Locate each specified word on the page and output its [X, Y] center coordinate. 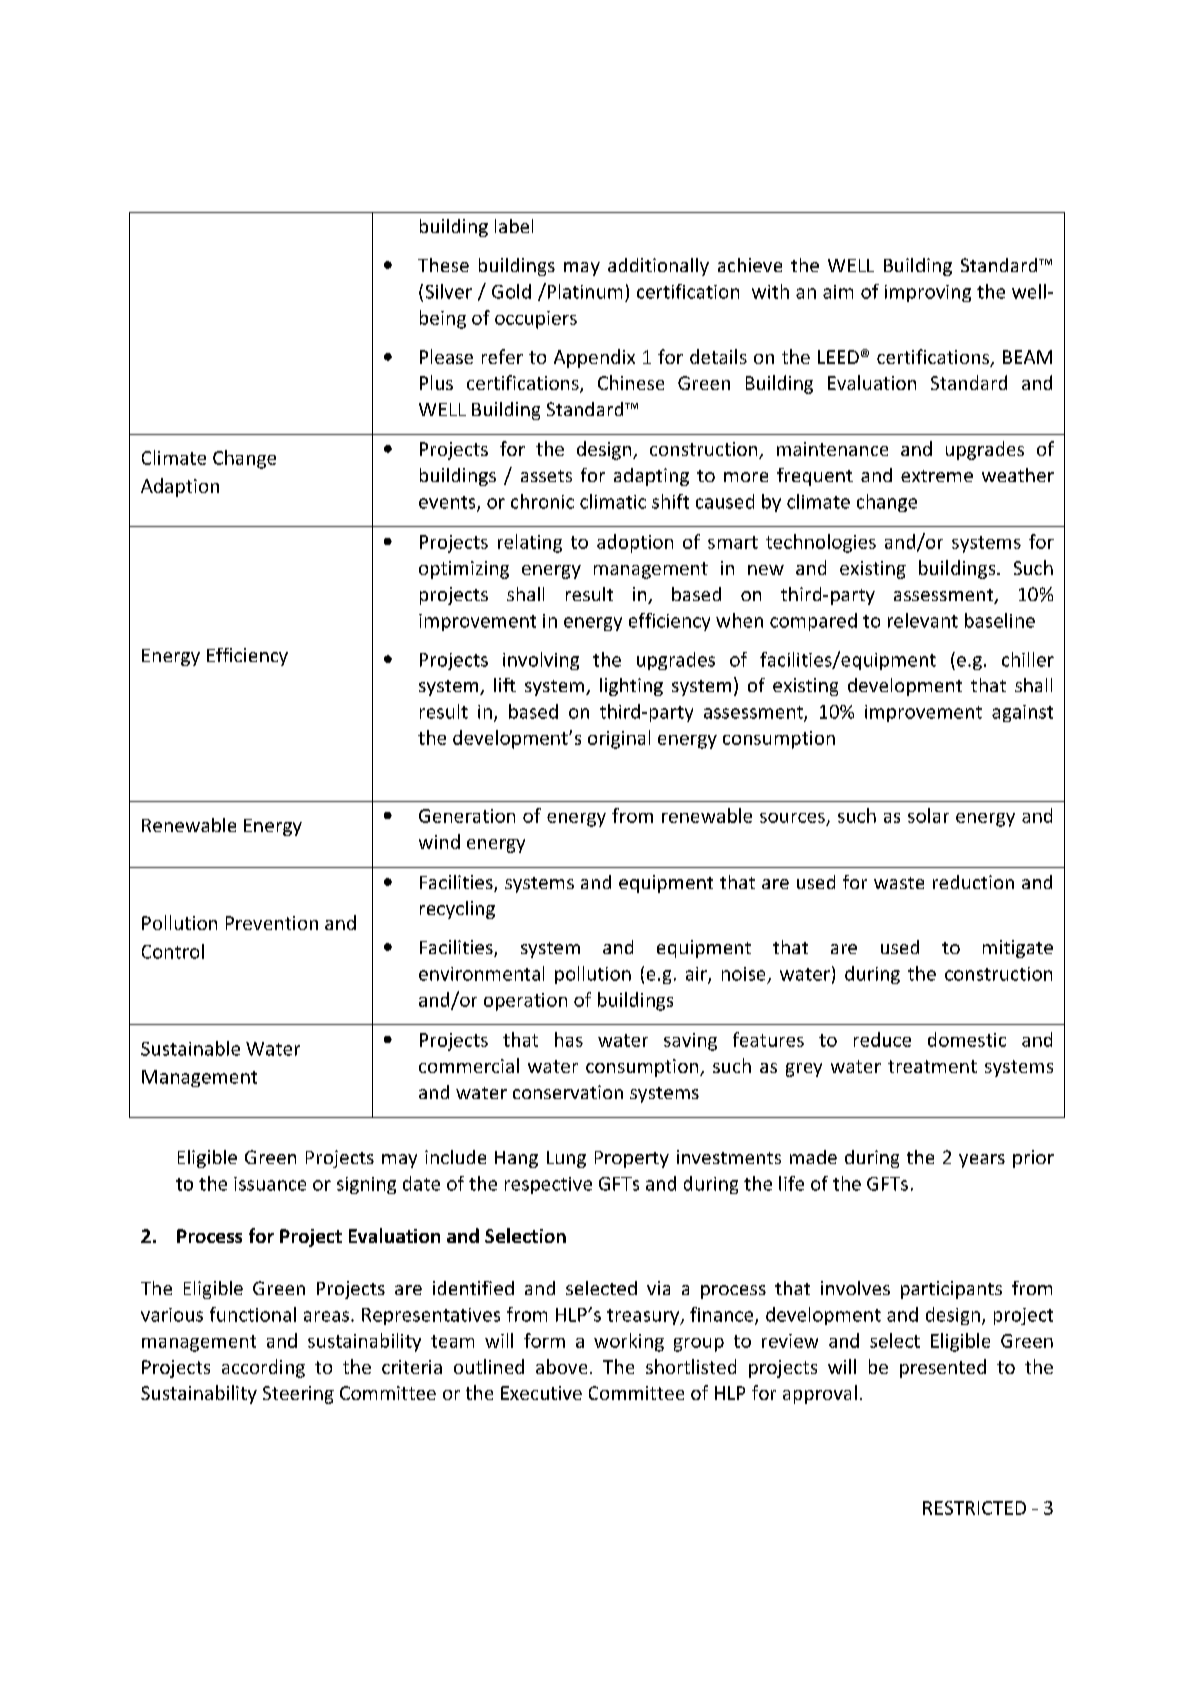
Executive [541, 1393]
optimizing [464, 570]
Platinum [583, 291]
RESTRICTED [974, 1508]
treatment [932, 1066]
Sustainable [190, 1048]
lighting [631, 687]
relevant [923, 620]
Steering [298, 1395]
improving [928, 293]
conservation [568, 1092]
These [443, 265]
